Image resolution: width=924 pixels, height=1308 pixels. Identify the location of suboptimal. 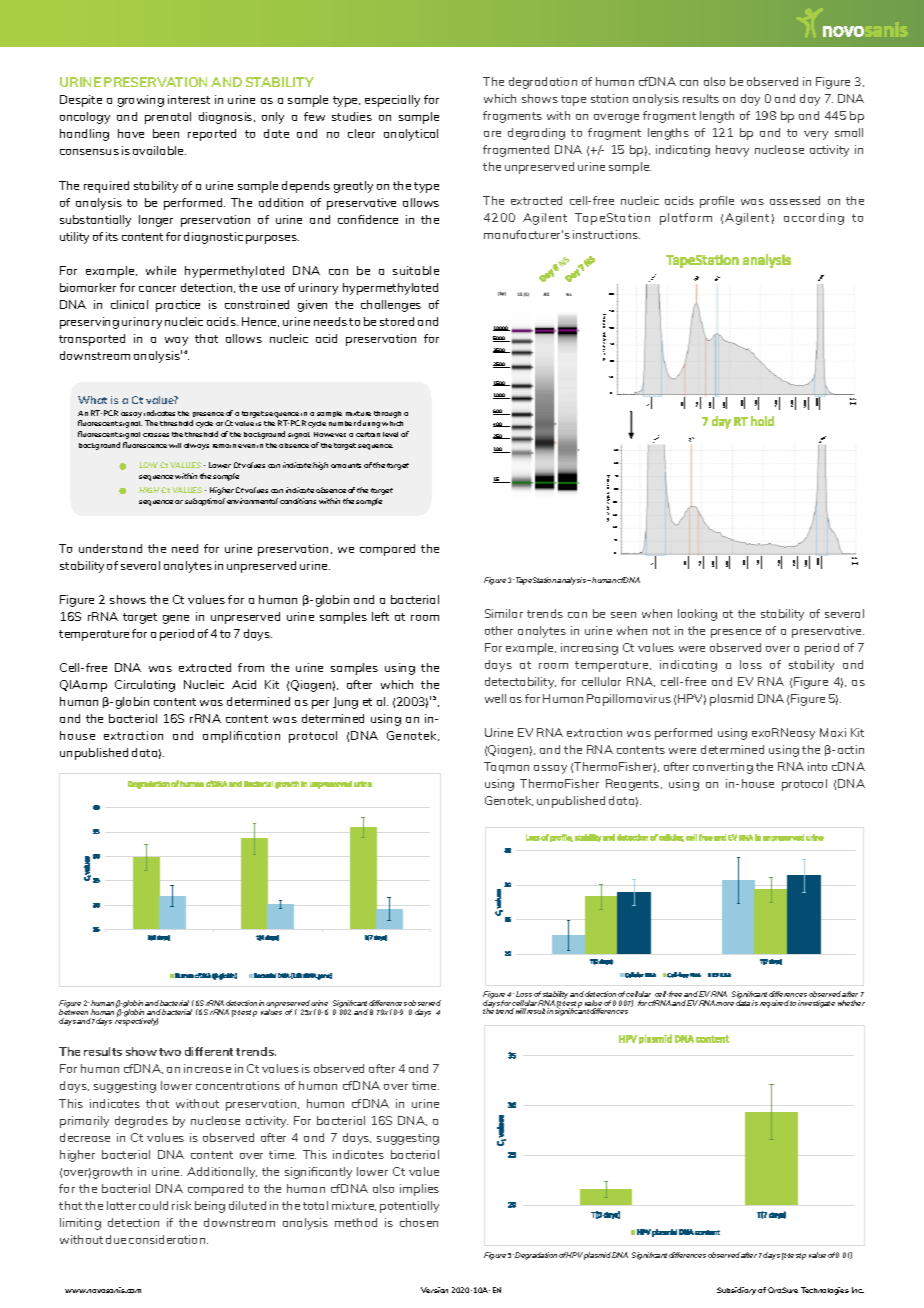
(205, 502).
